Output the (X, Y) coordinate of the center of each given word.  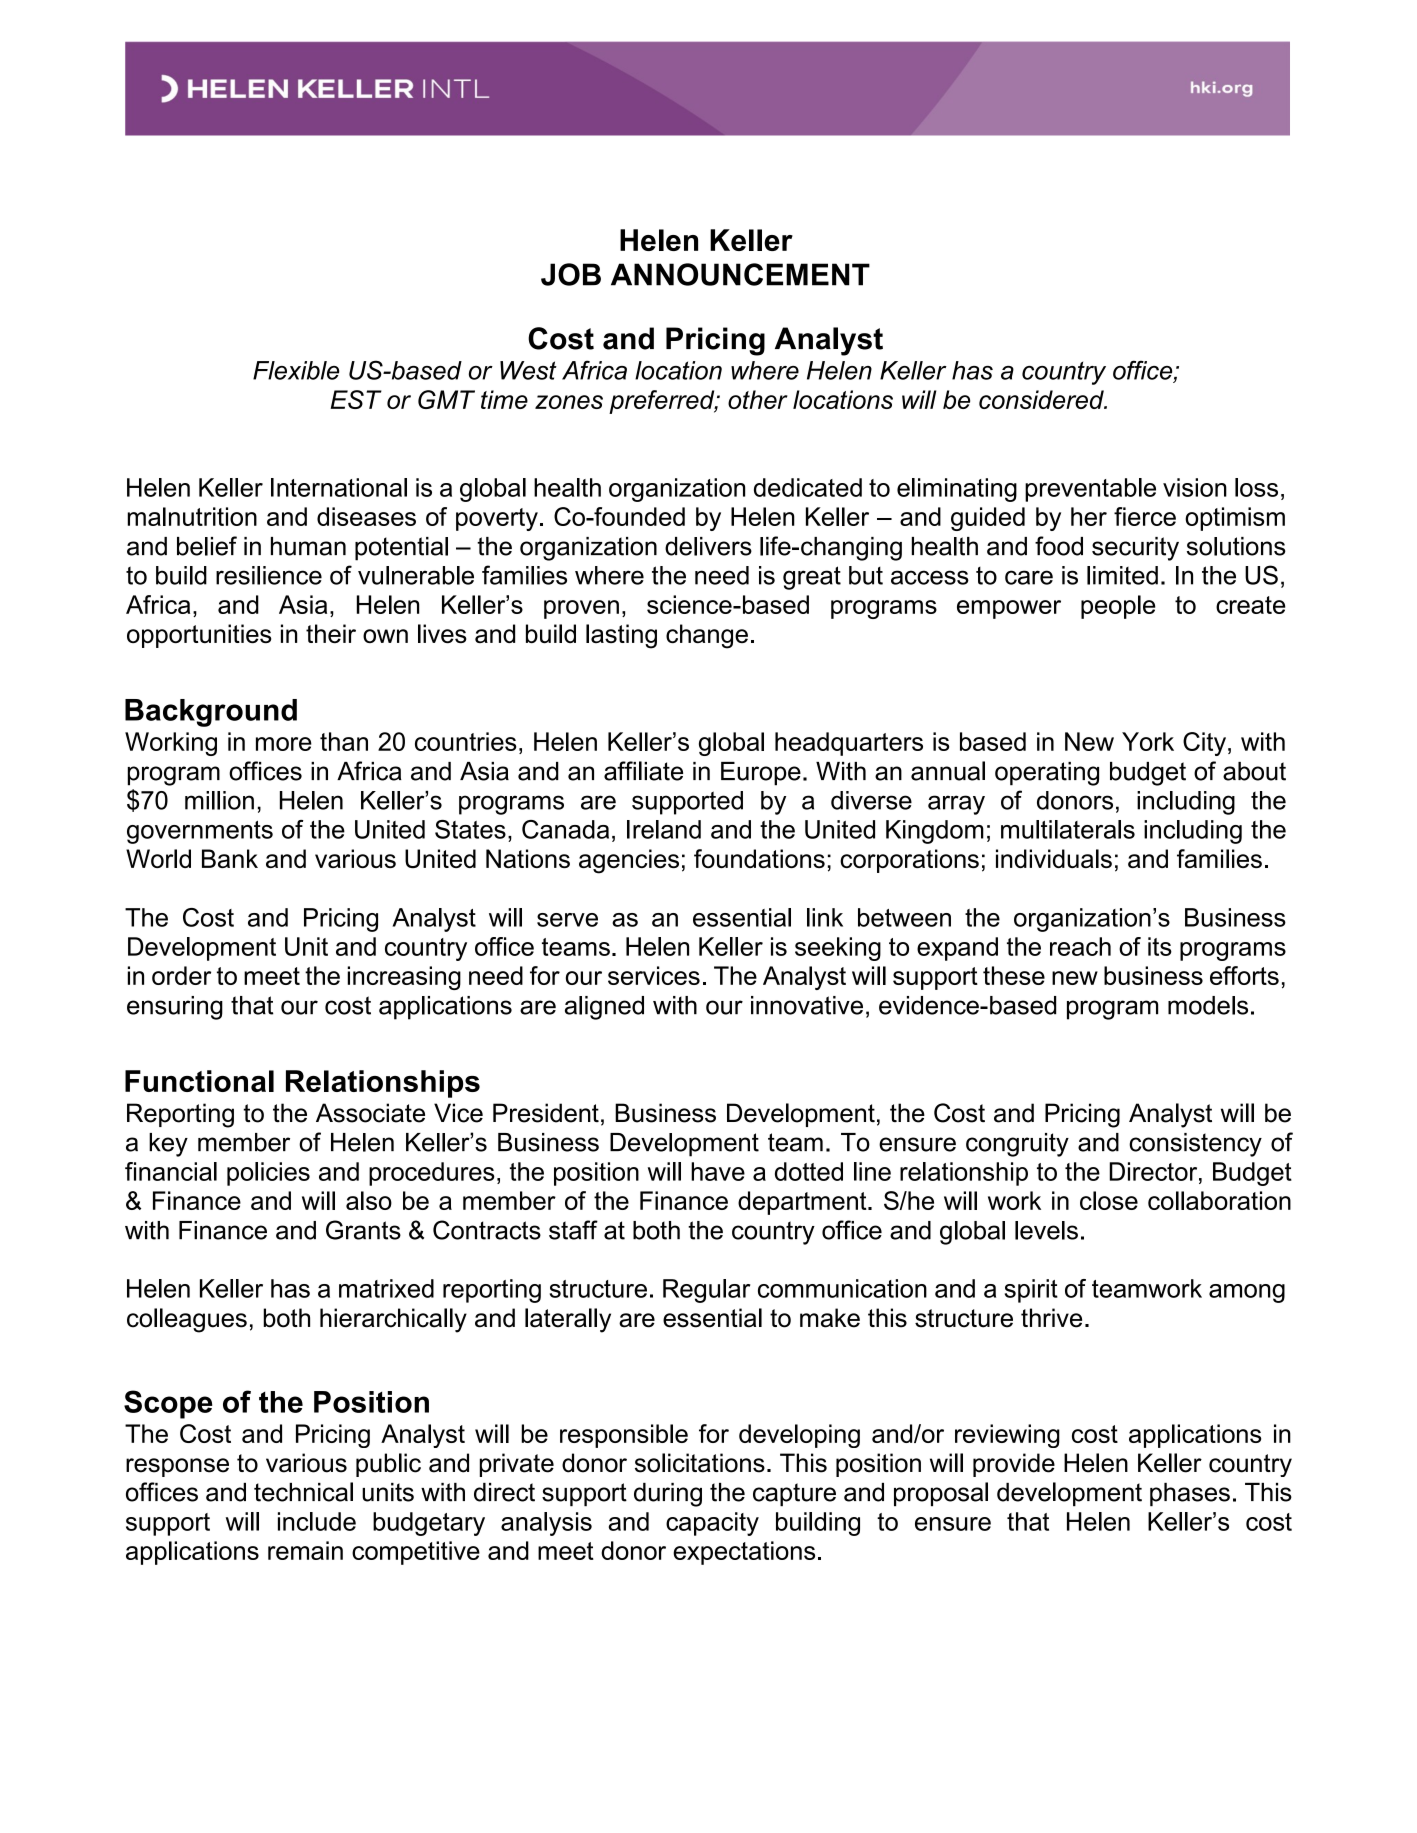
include (317, 1521)
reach (1080, 946)
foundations (759, 858)
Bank (230, 858)
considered (1042, 399)
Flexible (296, 370)
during (668, 1495)
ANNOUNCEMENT (740, 274)
